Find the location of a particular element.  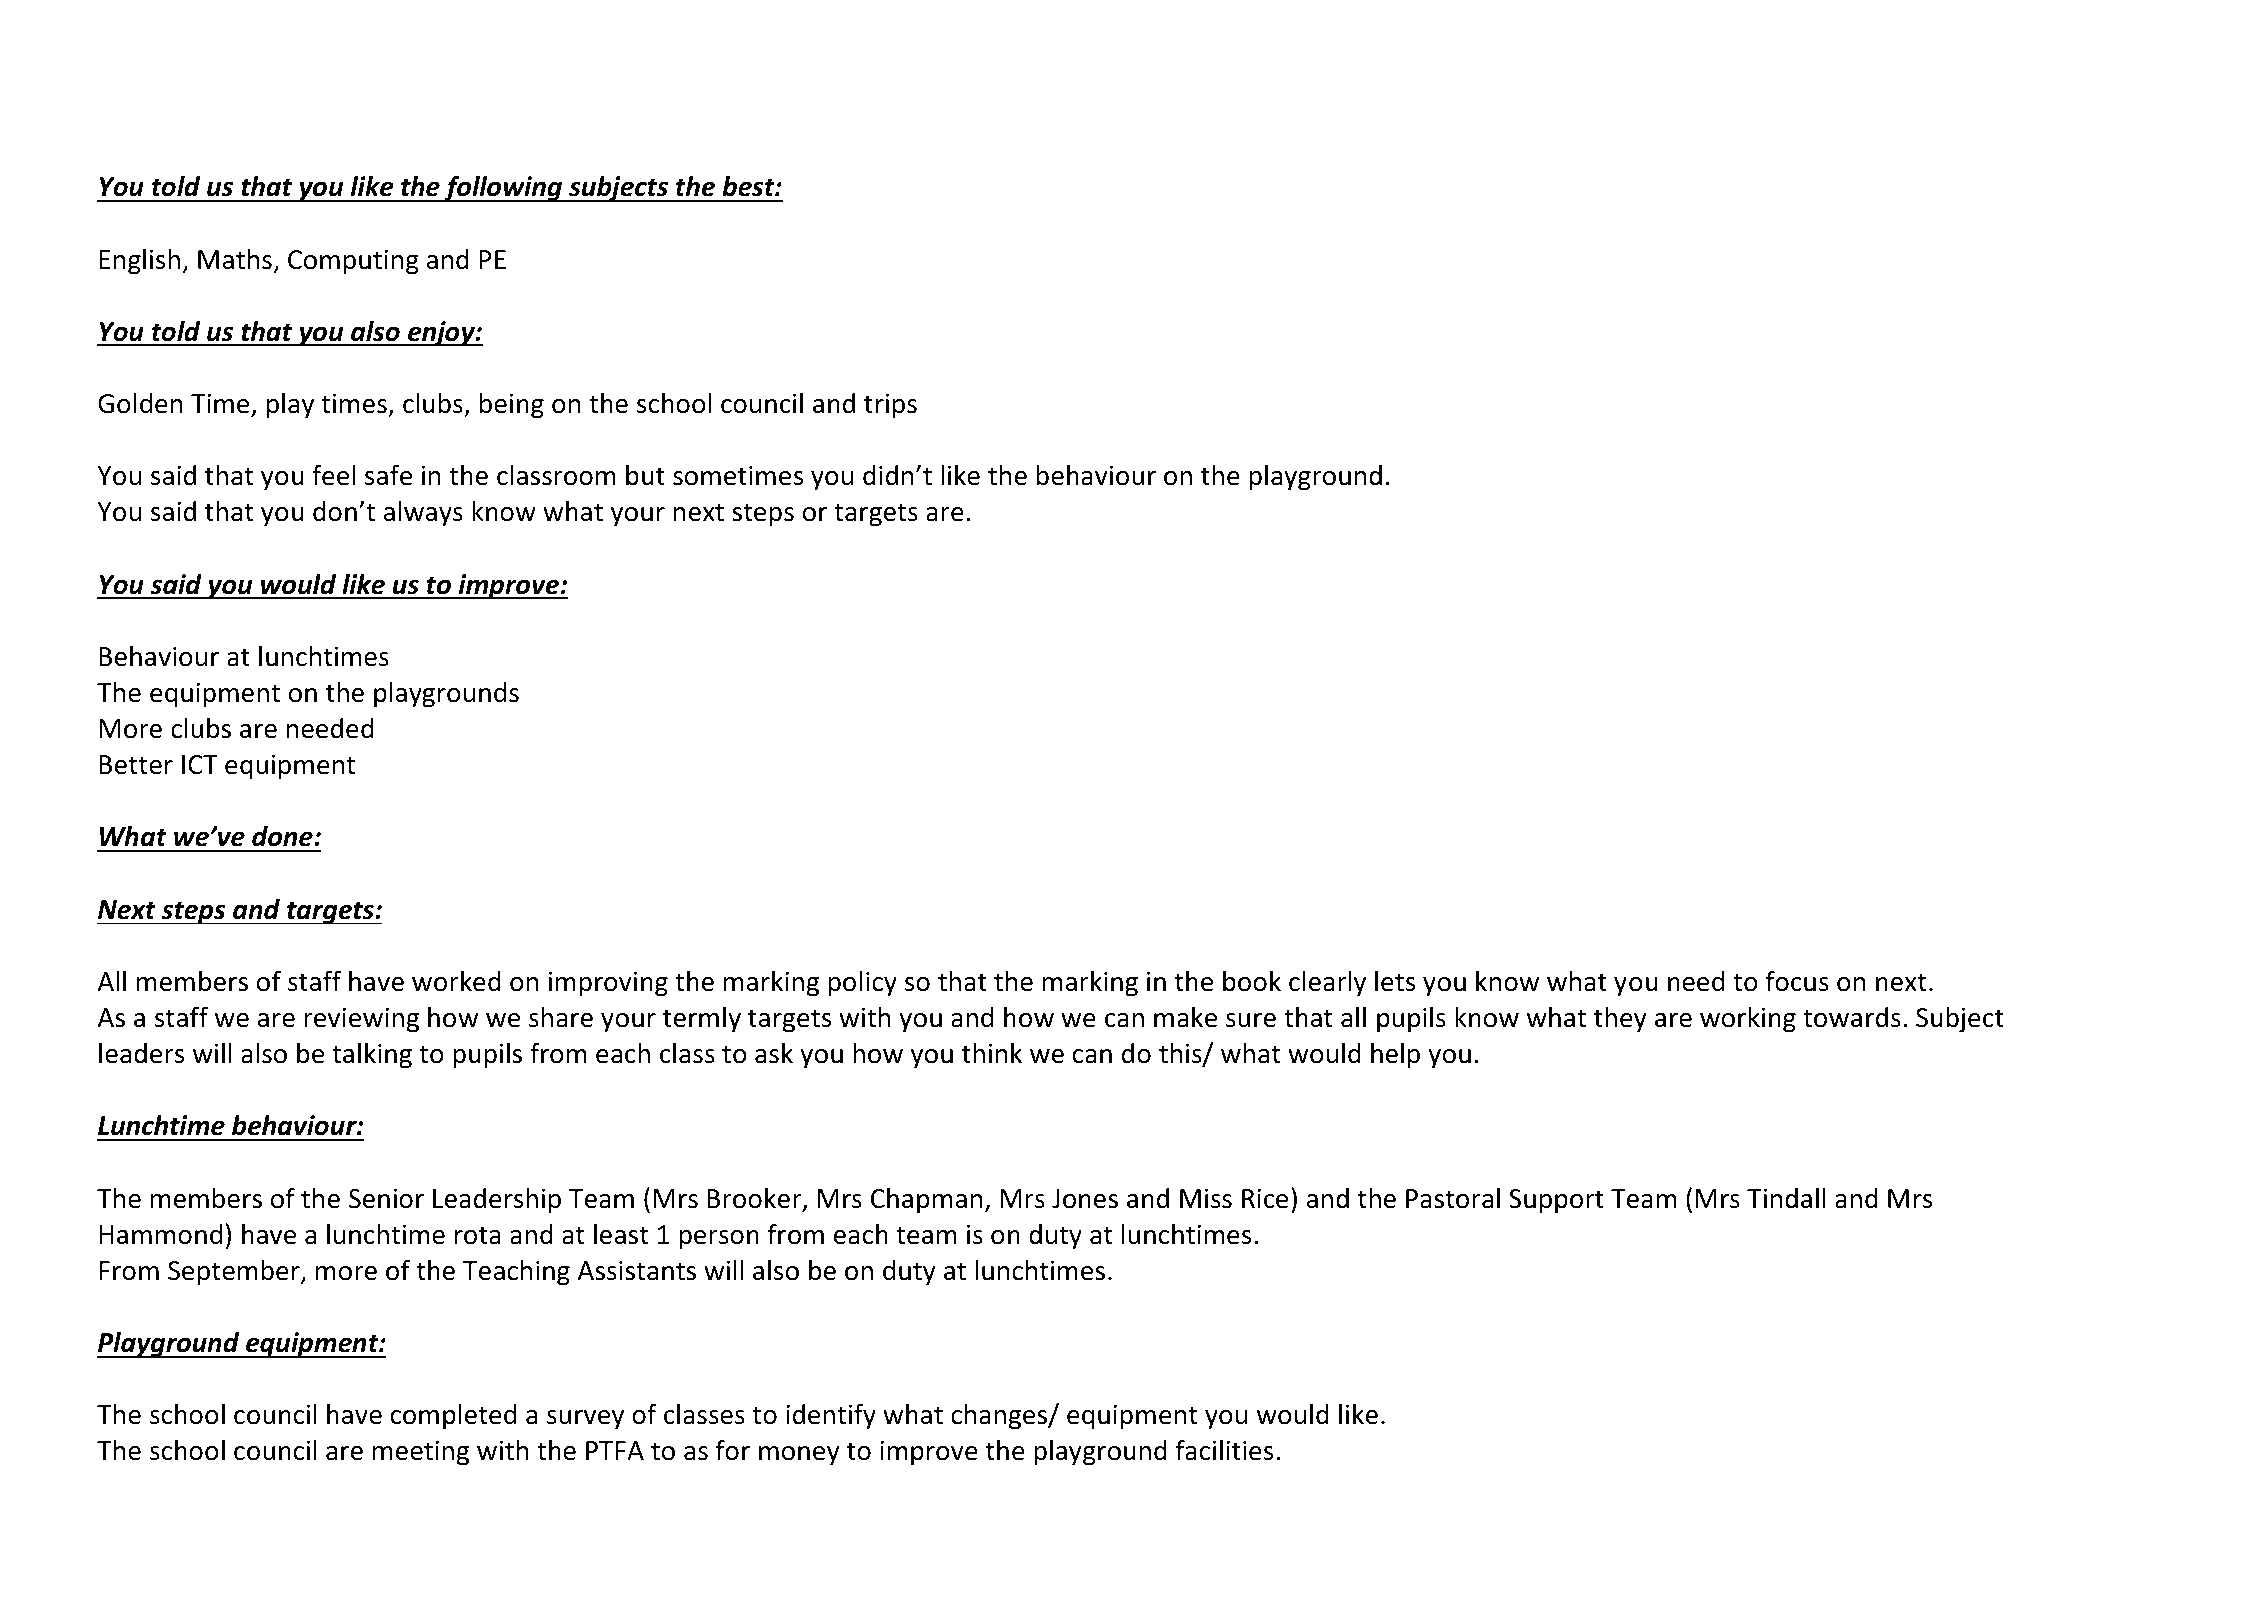

following is located at coordinates (503, 188).
